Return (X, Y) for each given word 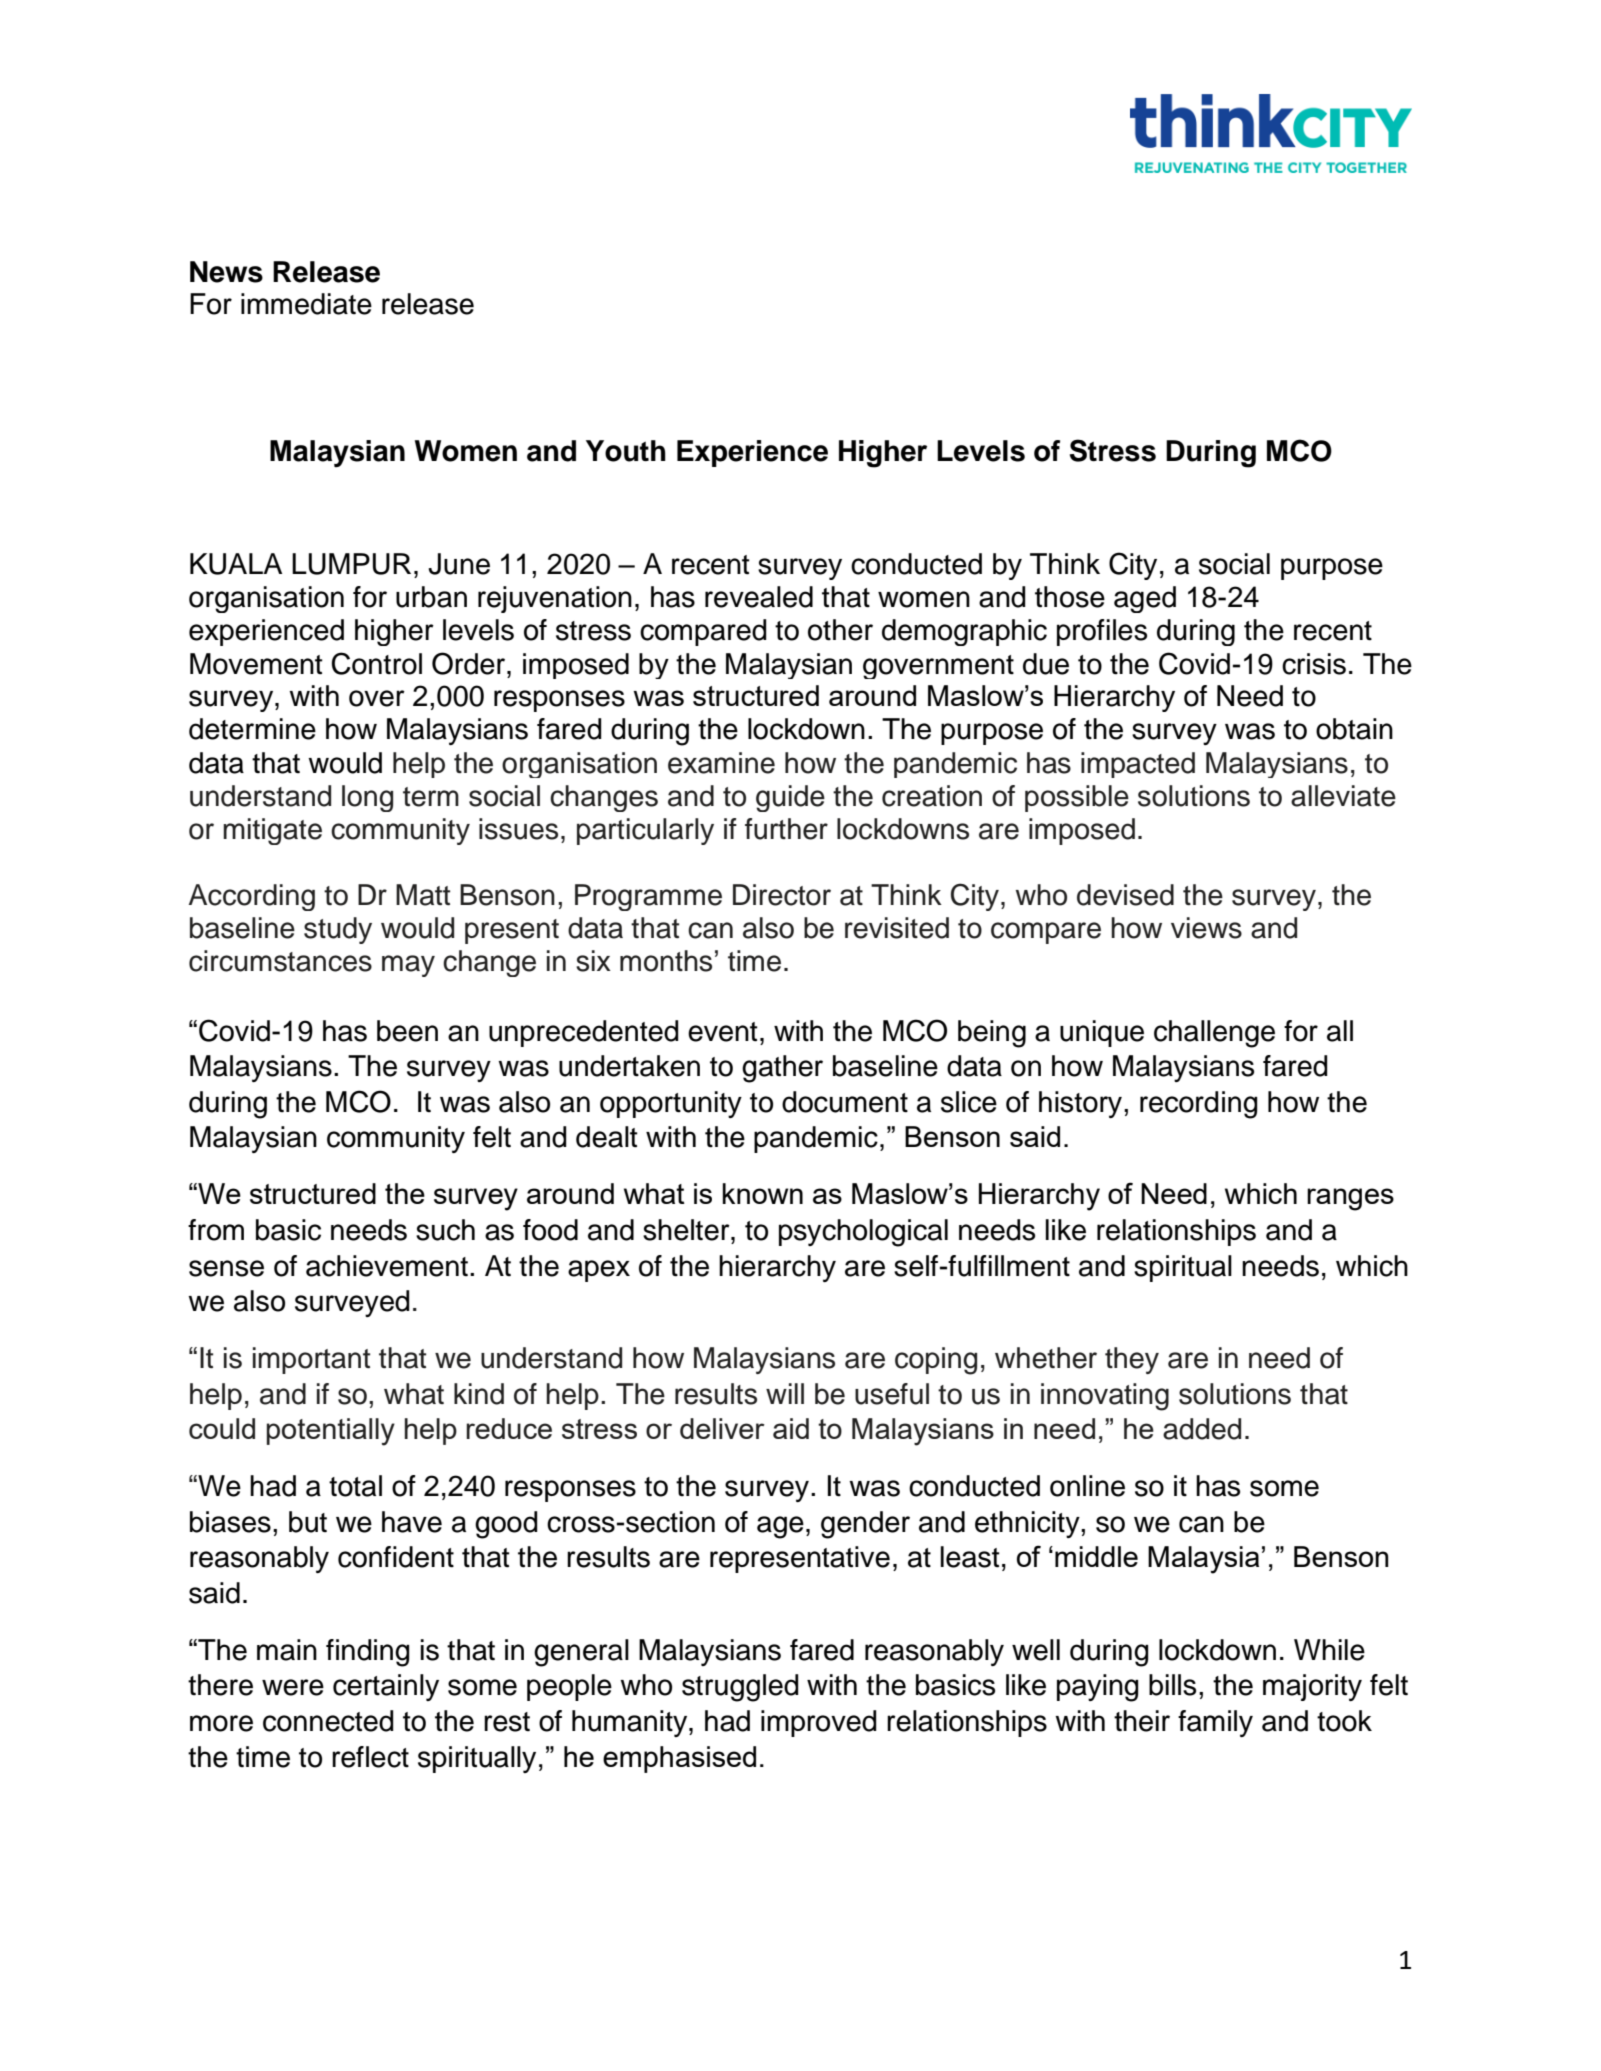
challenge (1214, 1034)
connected (328, 1721)
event (723, 1032)
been (407, 1031)
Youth (626, 451)
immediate (306, 304)
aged (1145, 599)
